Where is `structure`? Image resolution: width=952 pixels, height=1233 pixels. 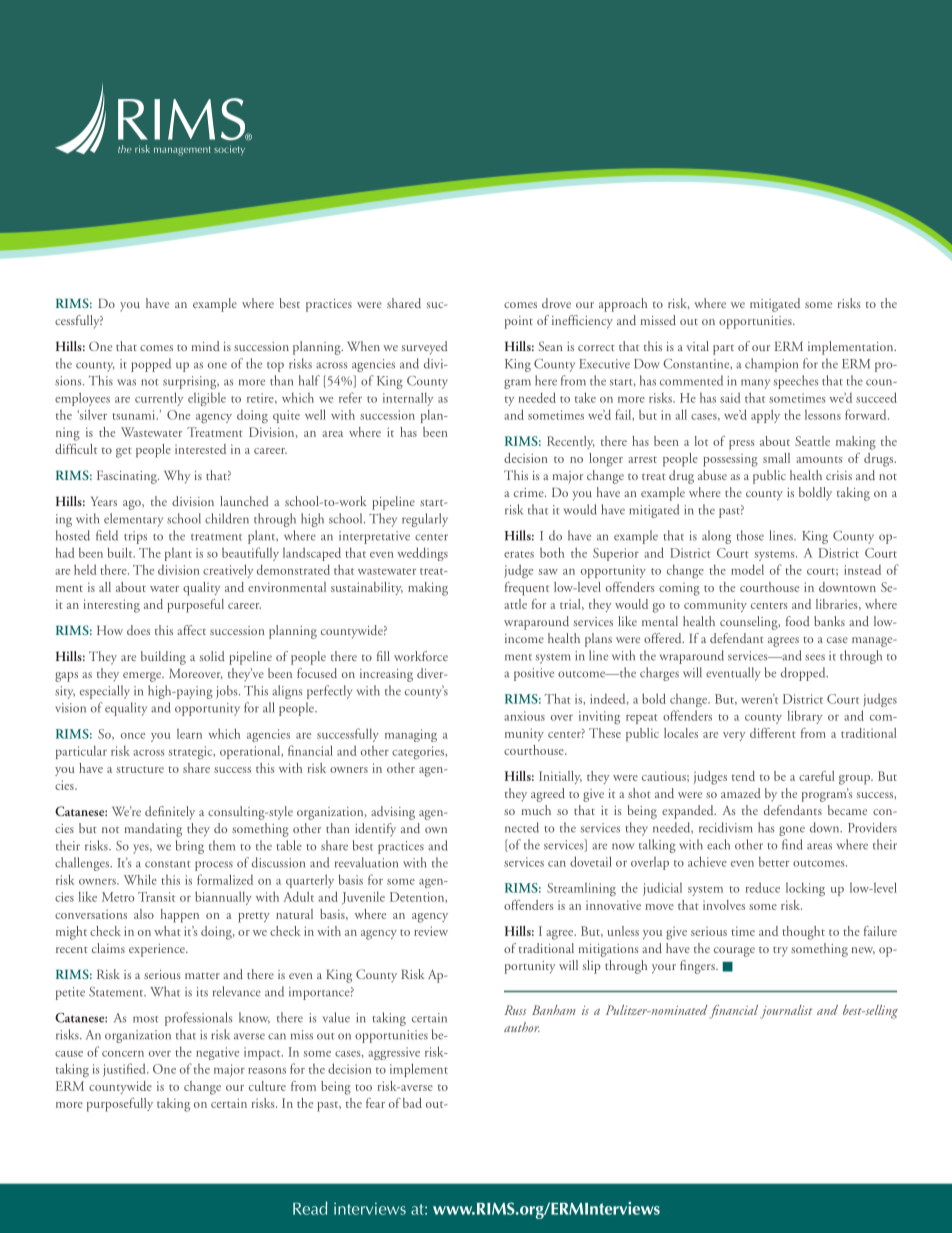 structure is located at coordinates (140, 769).
